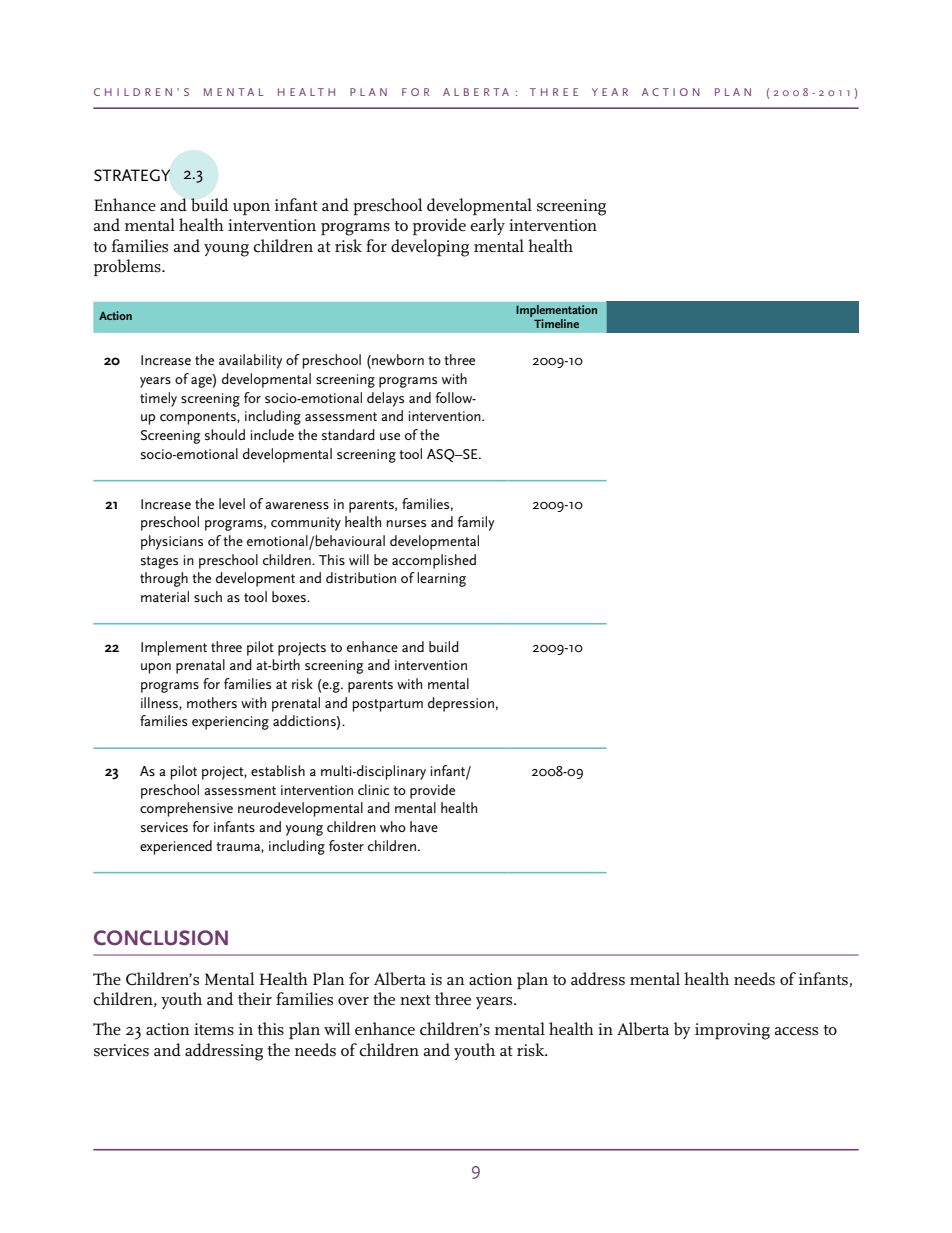  I want to click on family, so click(476, 523).
